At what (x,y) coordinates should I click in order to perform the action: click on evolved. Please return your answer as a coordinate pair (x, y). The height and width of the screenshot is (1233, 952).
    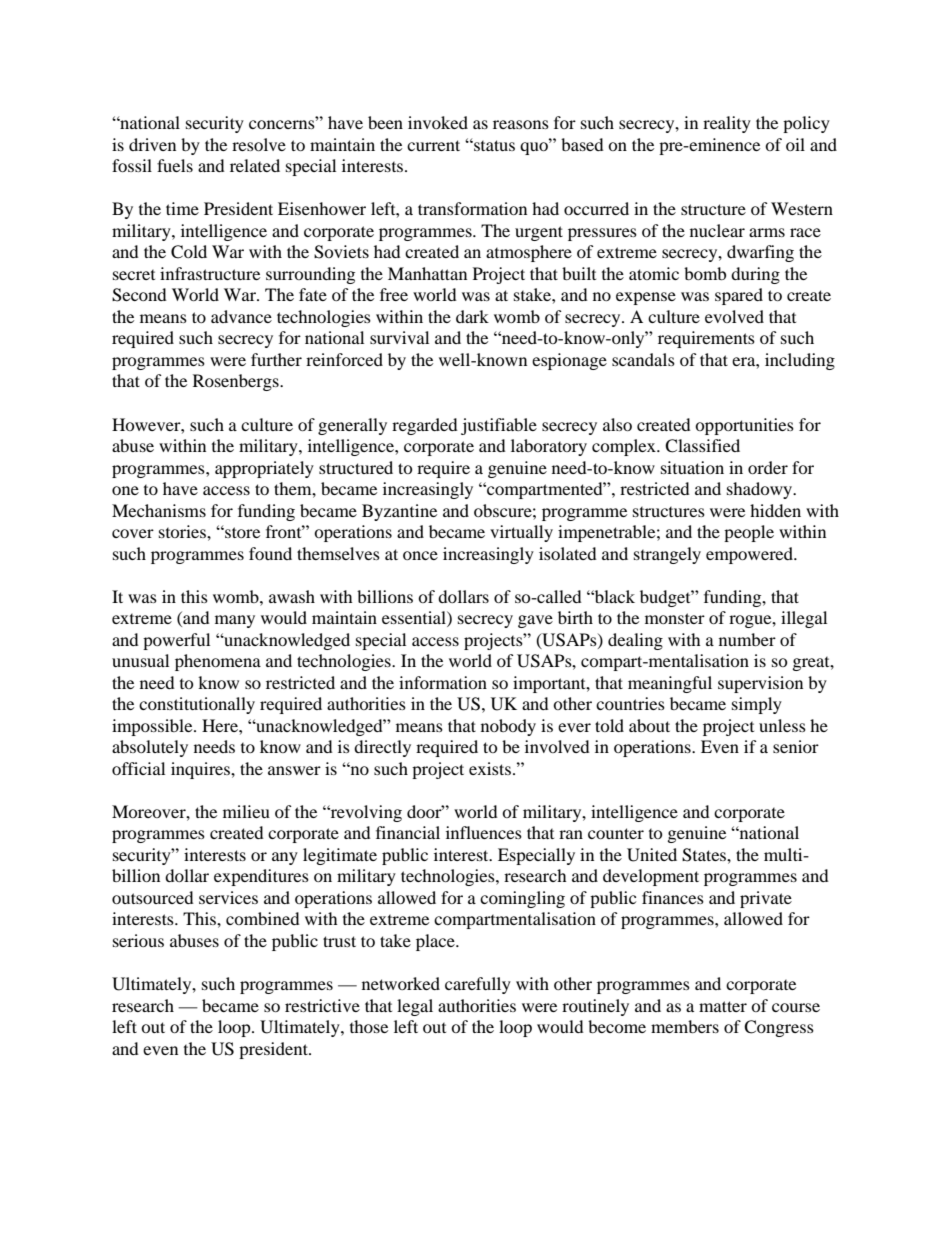
    Looking at the image, I should click on (734, 316).
